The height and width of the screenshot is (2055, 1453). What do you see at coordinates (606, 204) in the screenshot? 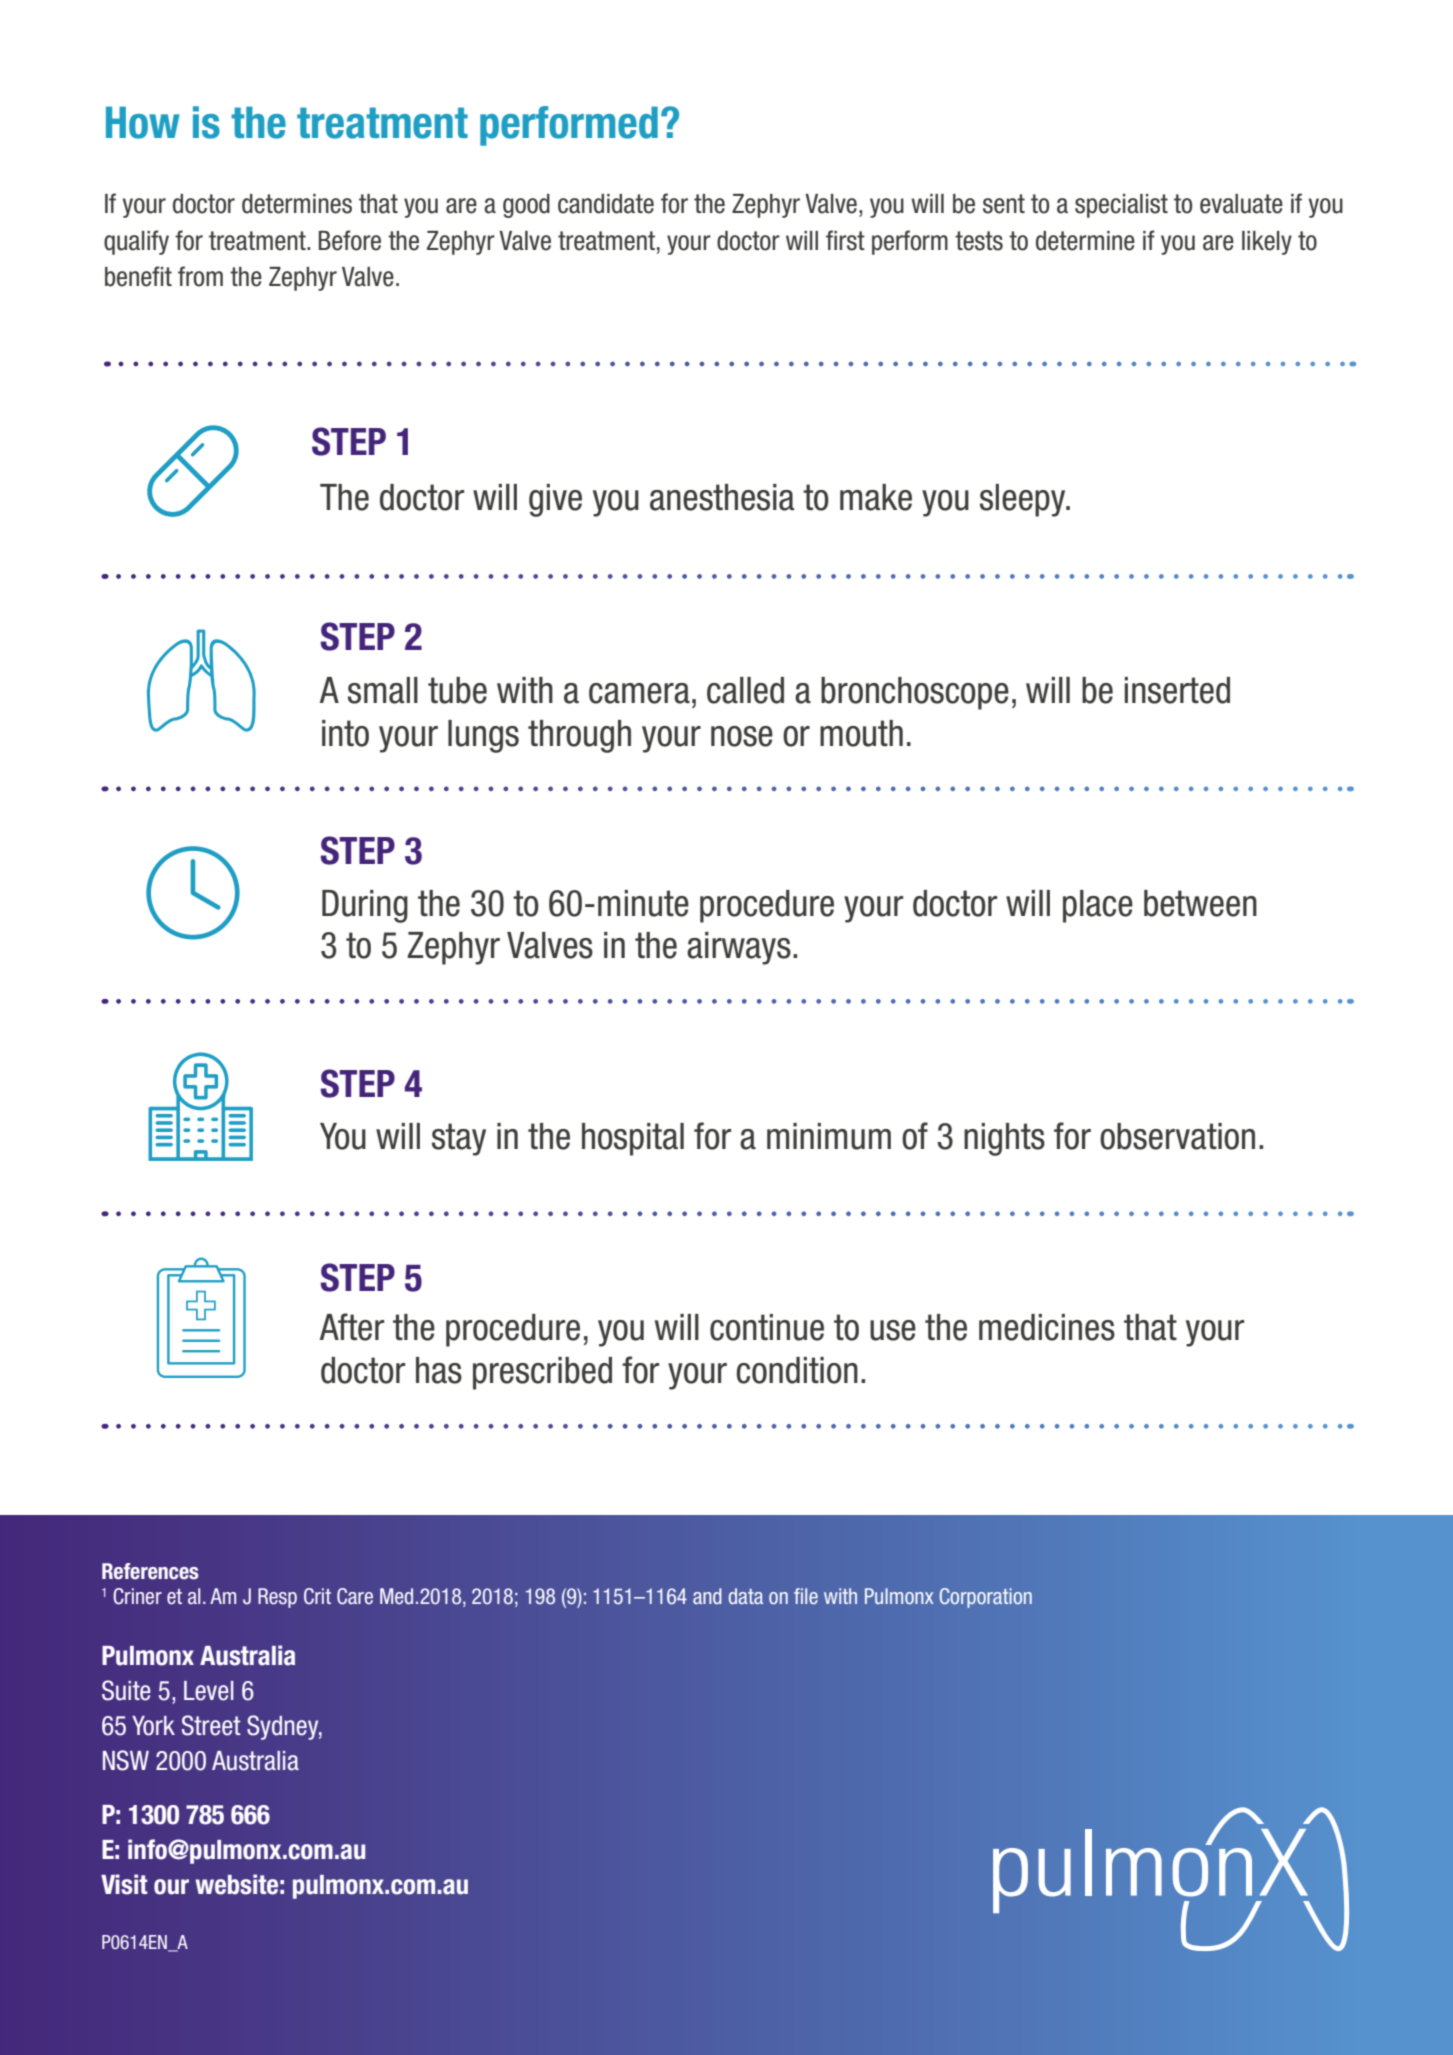
I see `candidate` at bounding box center [606, 204].
